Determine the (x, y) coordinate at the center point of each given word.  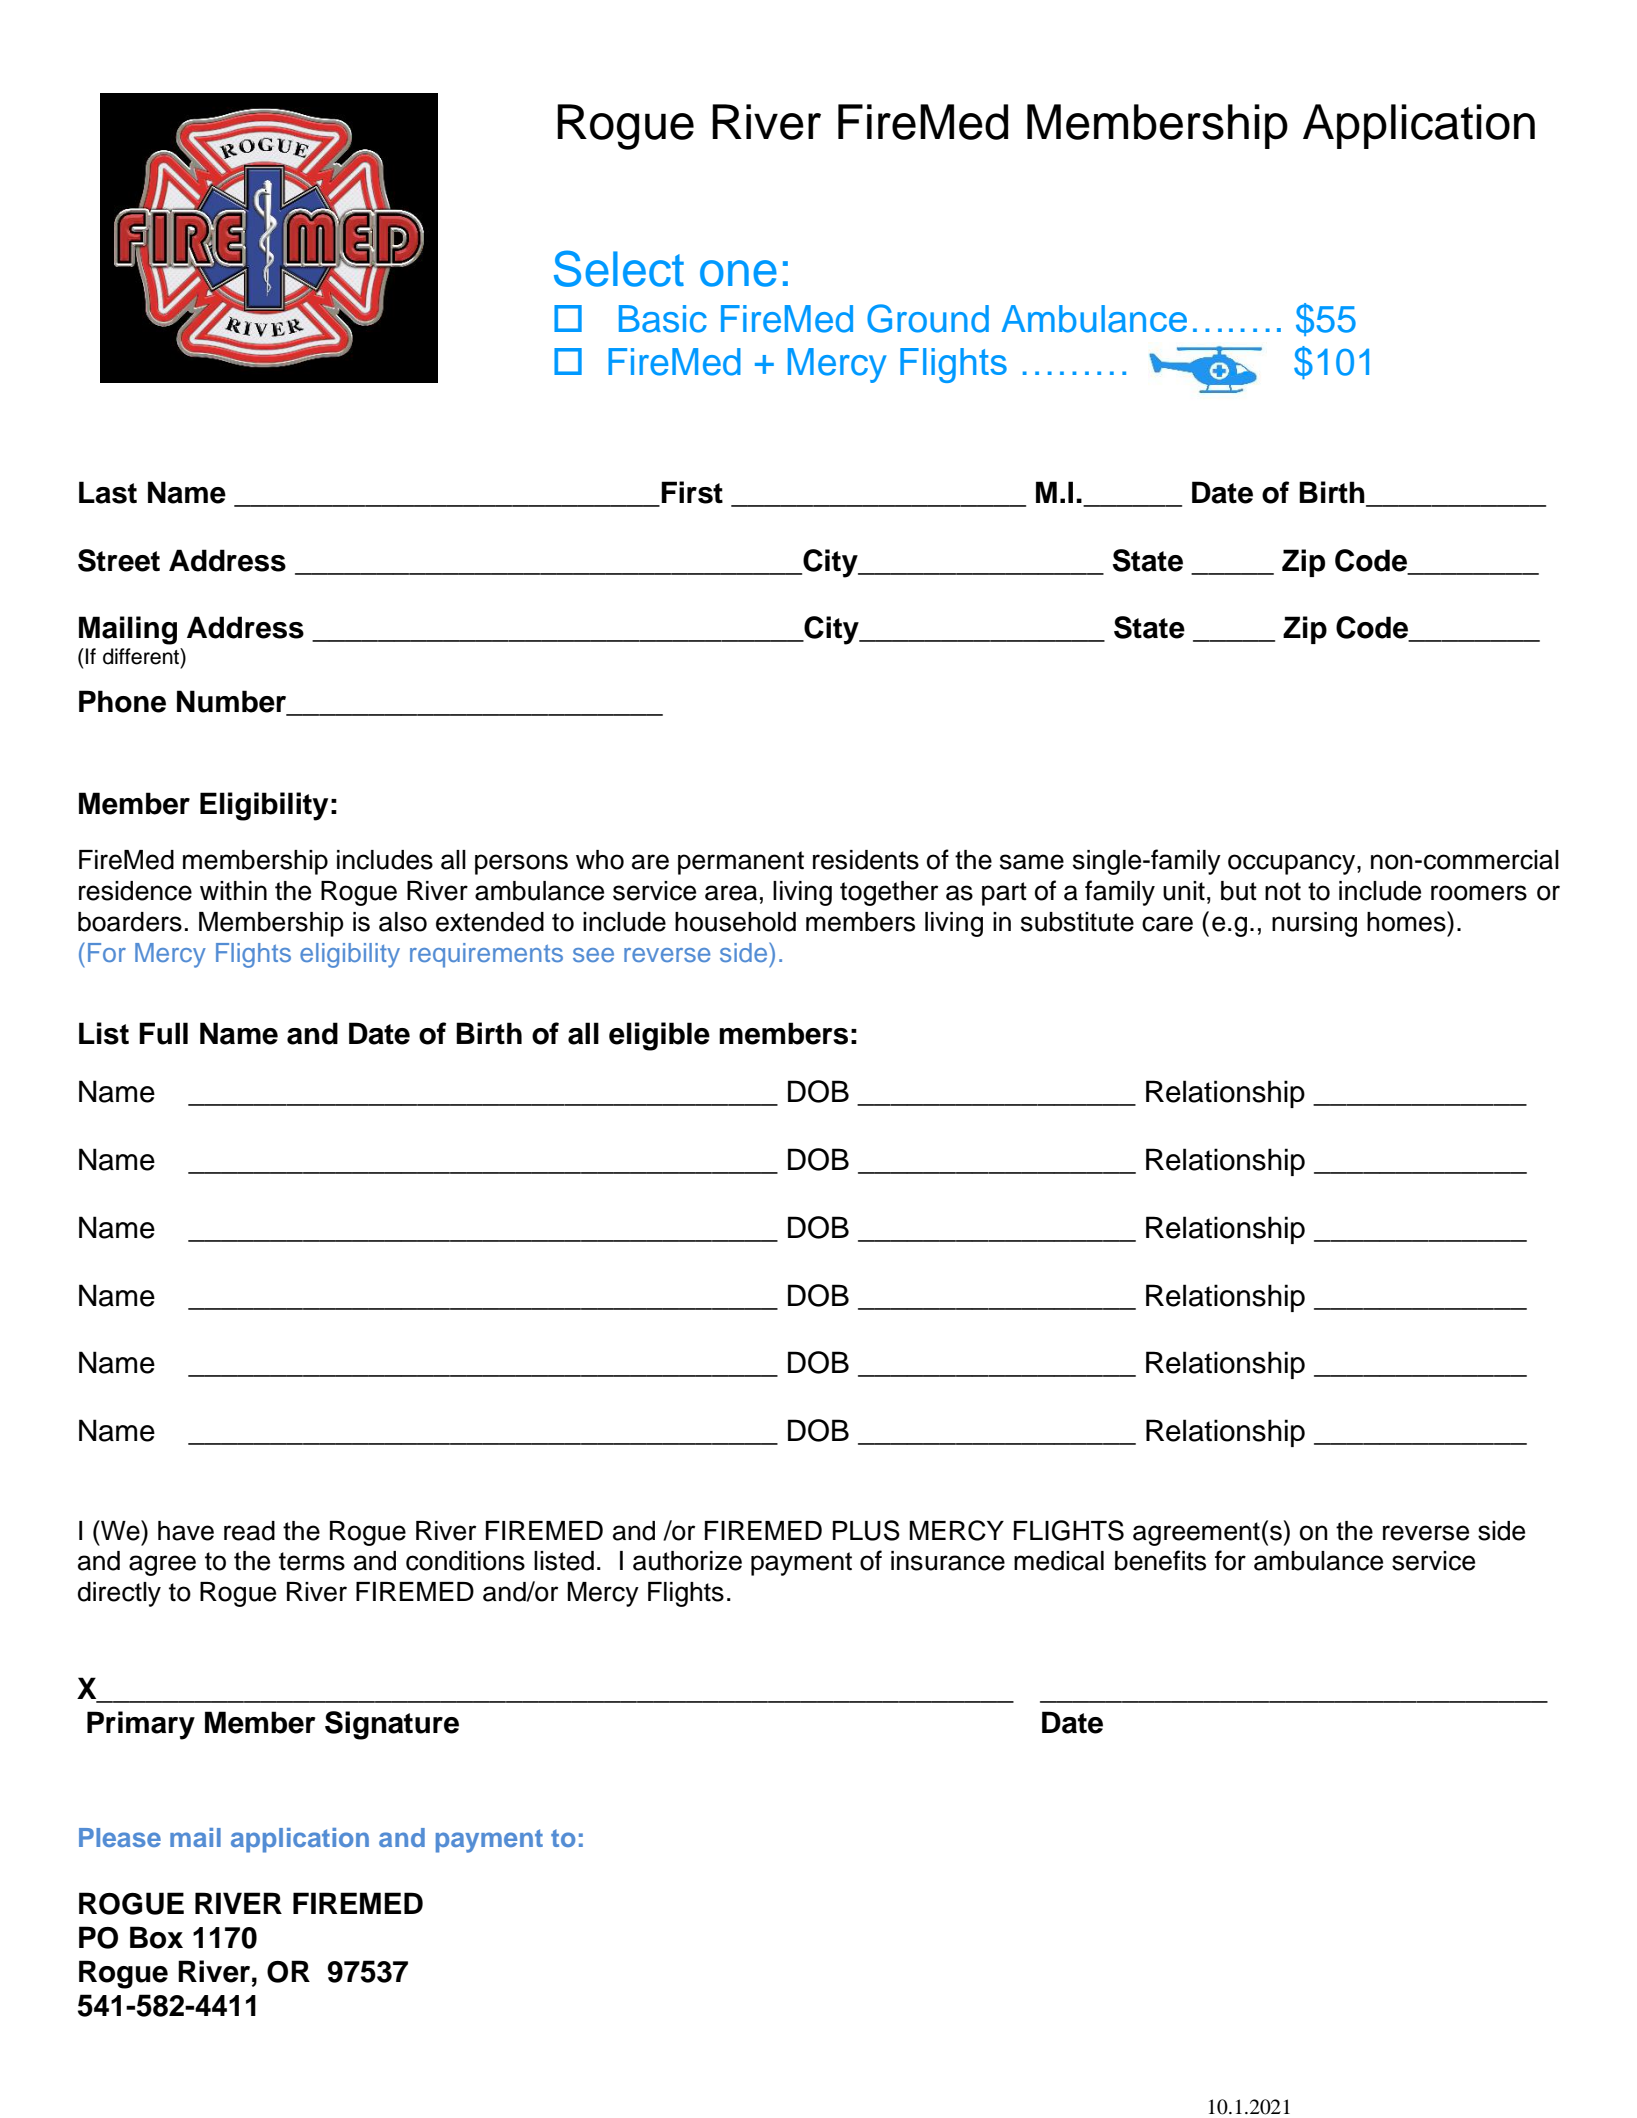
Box (156, 1937)
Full (163, 1033)
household (735, 922)
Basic (663, 319)
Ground (928, 318)
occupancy (1293, 864)
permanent (741, 863)
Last (108, 492)
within (233, 890)
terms (312, 1561)
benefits (1160, 1560)
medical (1059, 1561)
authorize (687, 1561)
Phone (122, 701)
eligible (659, 1036)
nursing (1314, 924)
